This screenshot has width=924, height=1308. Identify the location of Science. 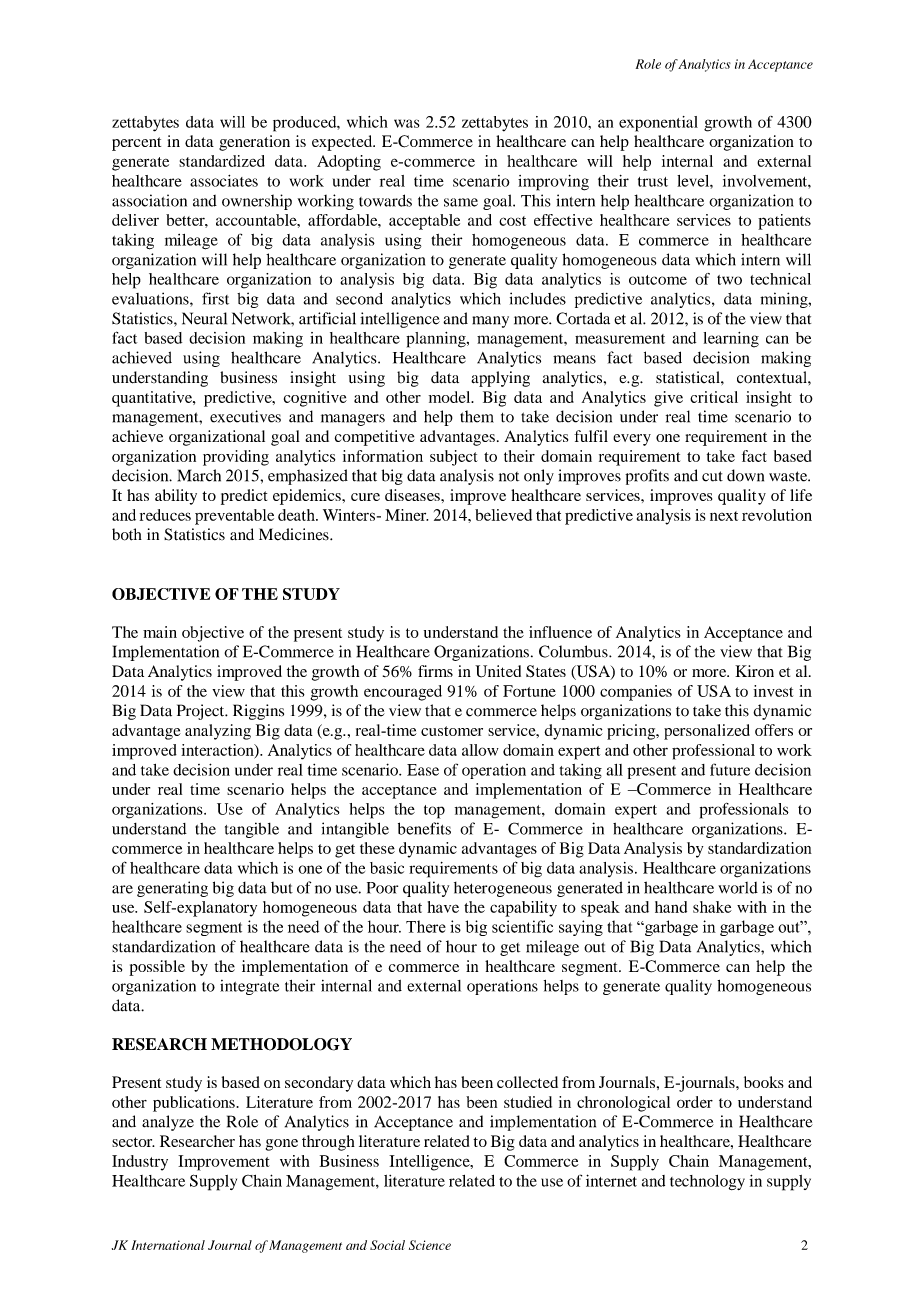
(430, 1245).
